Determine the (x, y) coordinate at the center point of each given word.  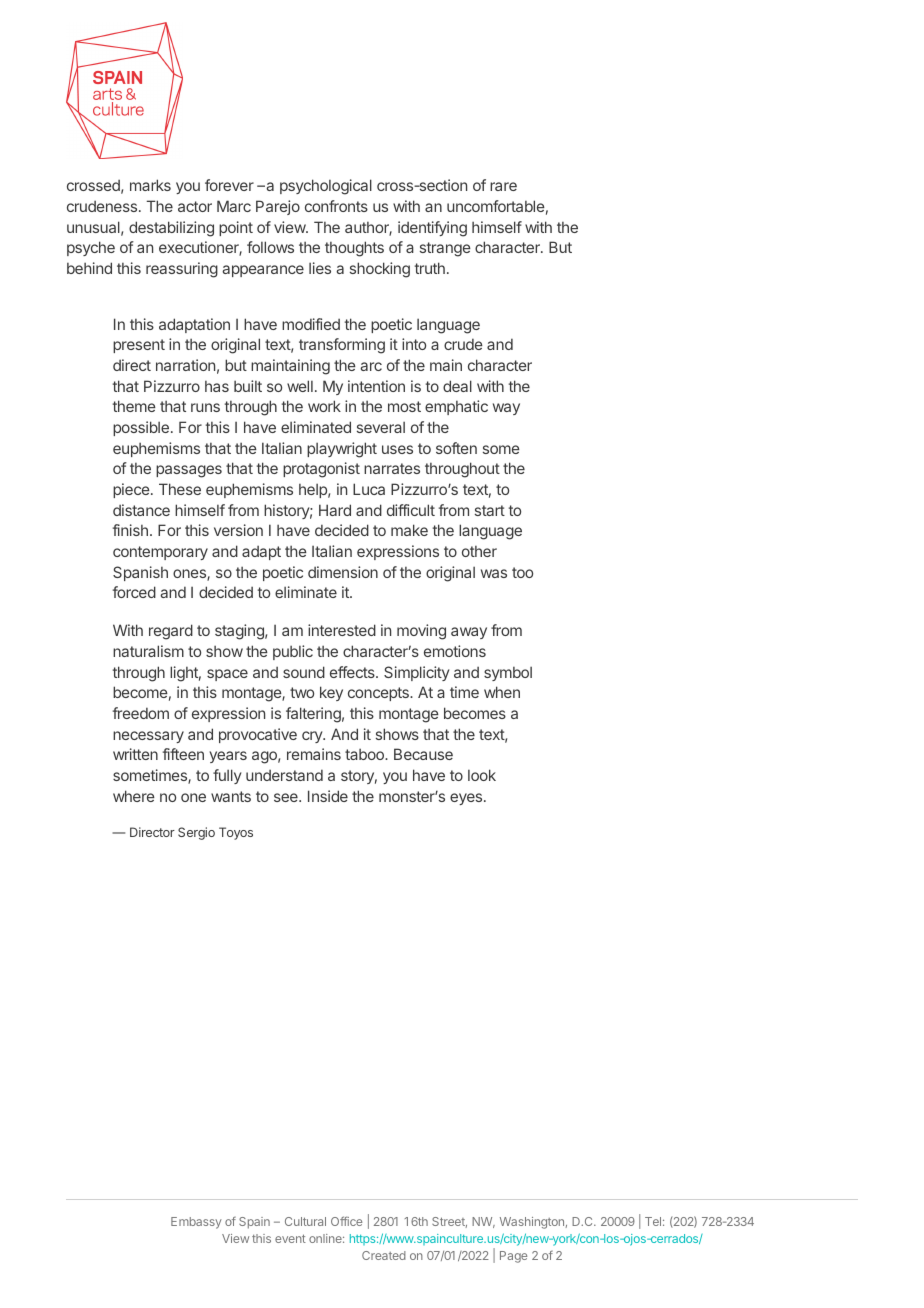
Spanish (140, 573)
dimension (343, 572)
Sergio (196, 833)
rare (503, 186)
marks (150, 185)
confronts (336, 206)
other (479, 551)
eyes (467, 799)
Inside (328, 796)
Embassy (196, 1223)
